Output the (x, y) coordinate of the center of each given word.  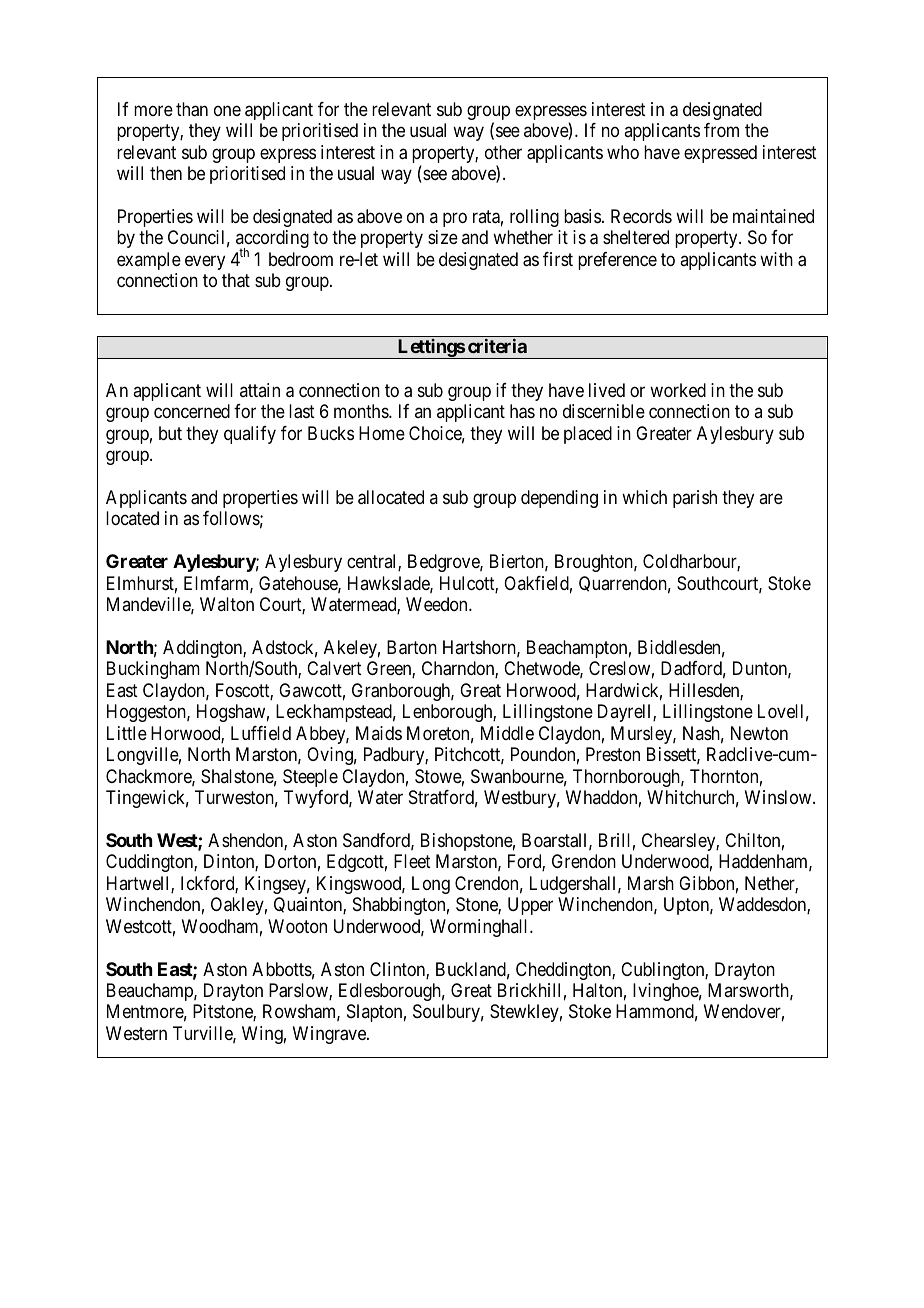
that (236, 280)
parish (695, 499)
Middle (507, 733)
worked (678, 390)
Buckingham (153, 670)
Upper (530, 906)
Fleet (412, 861)
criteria (497, 346)
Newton (759, 733)
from (721, 130)
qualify (250, 435)
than (192, 109)
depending (559, 499)
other (503, 152)
